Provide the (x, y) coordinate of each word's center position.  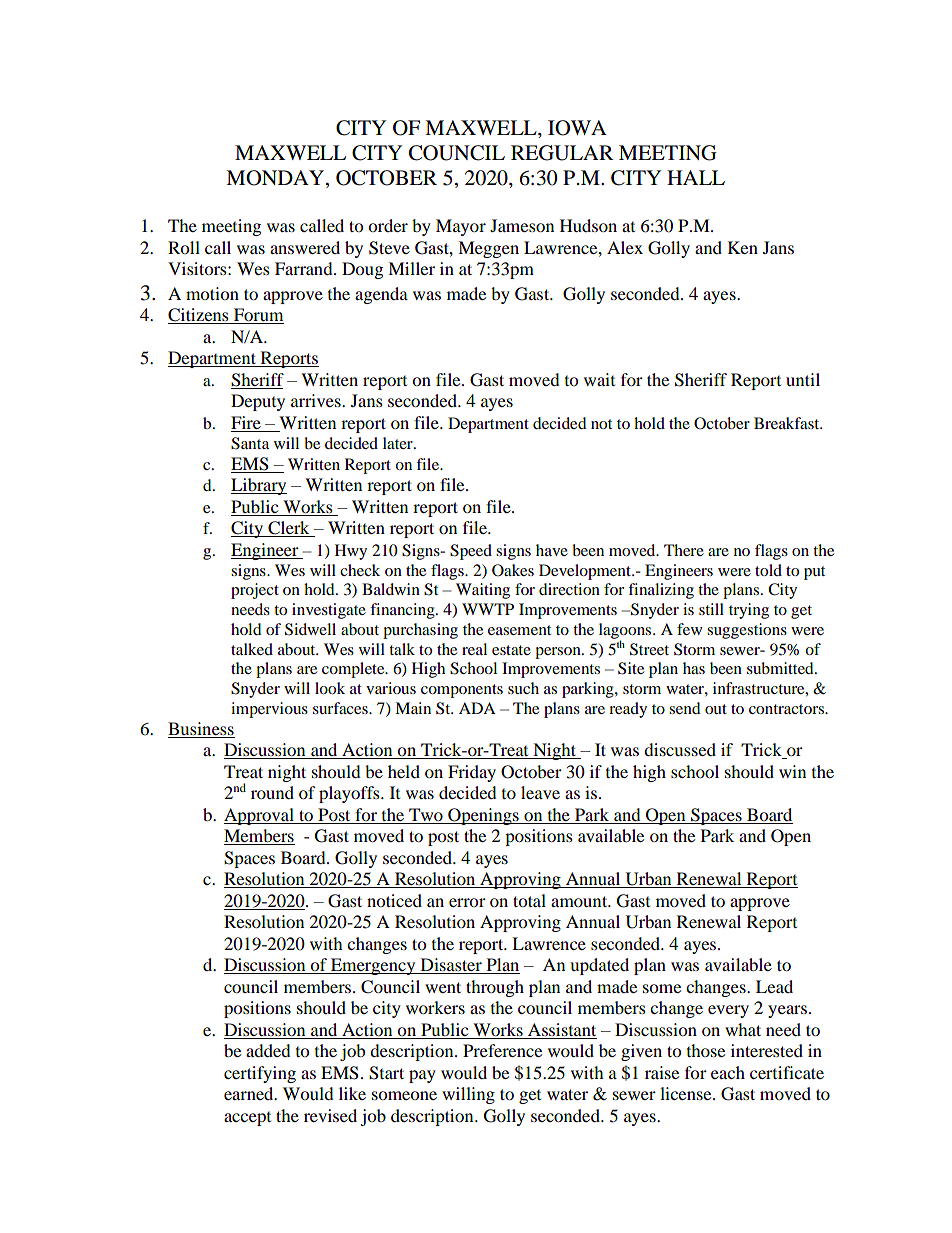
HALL (696, 177)
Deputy (258, 402)
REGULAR (562, 153)
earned (250, 1093)
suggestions (747, 631)
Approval (260, 816)
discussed (680, 749)
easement (519, 630)
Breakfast (788, 423)
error (467, 902)
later (399, 443)
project (255, 591)
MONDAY (276, 179)
